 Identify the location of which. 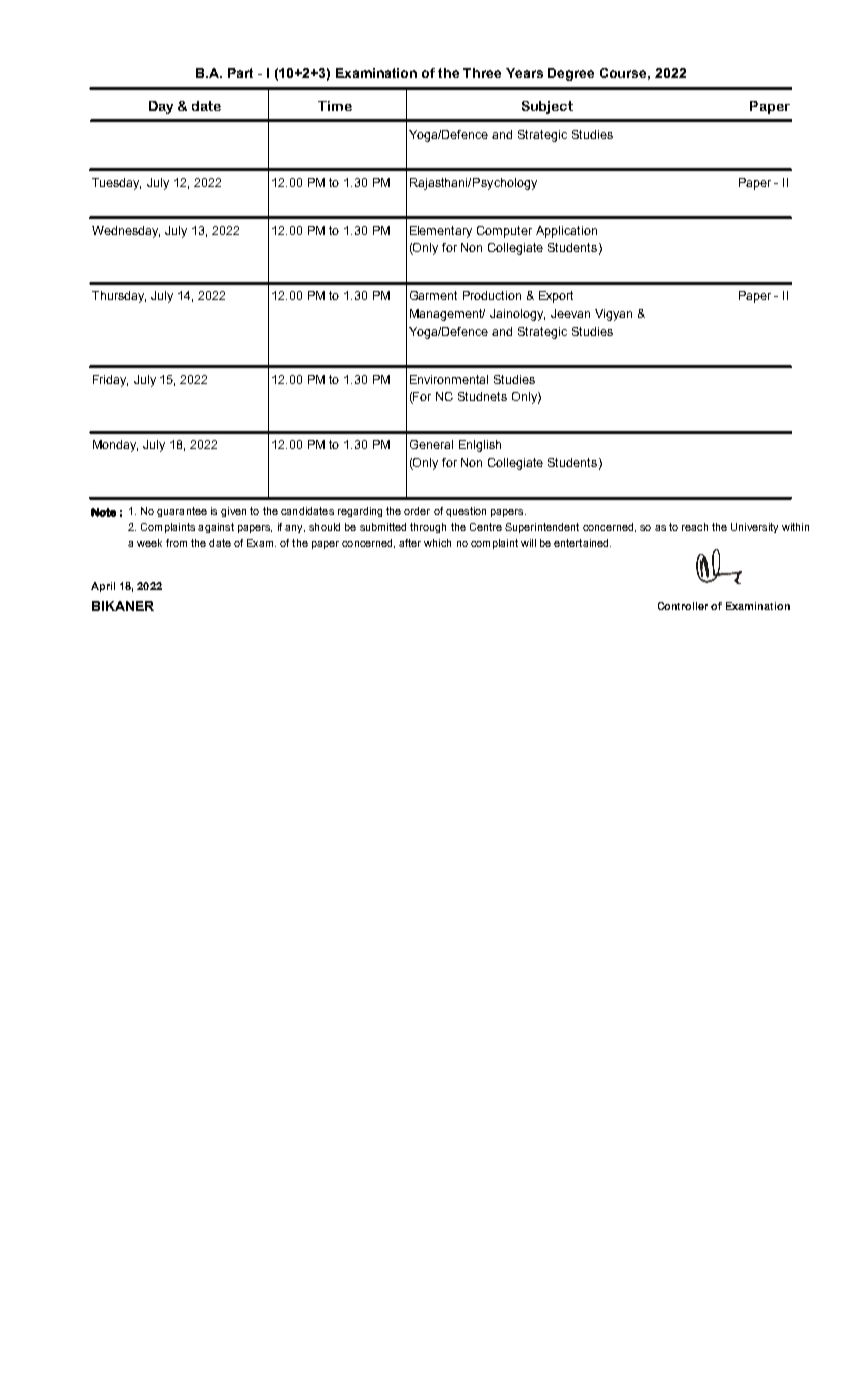
(437, 543).
